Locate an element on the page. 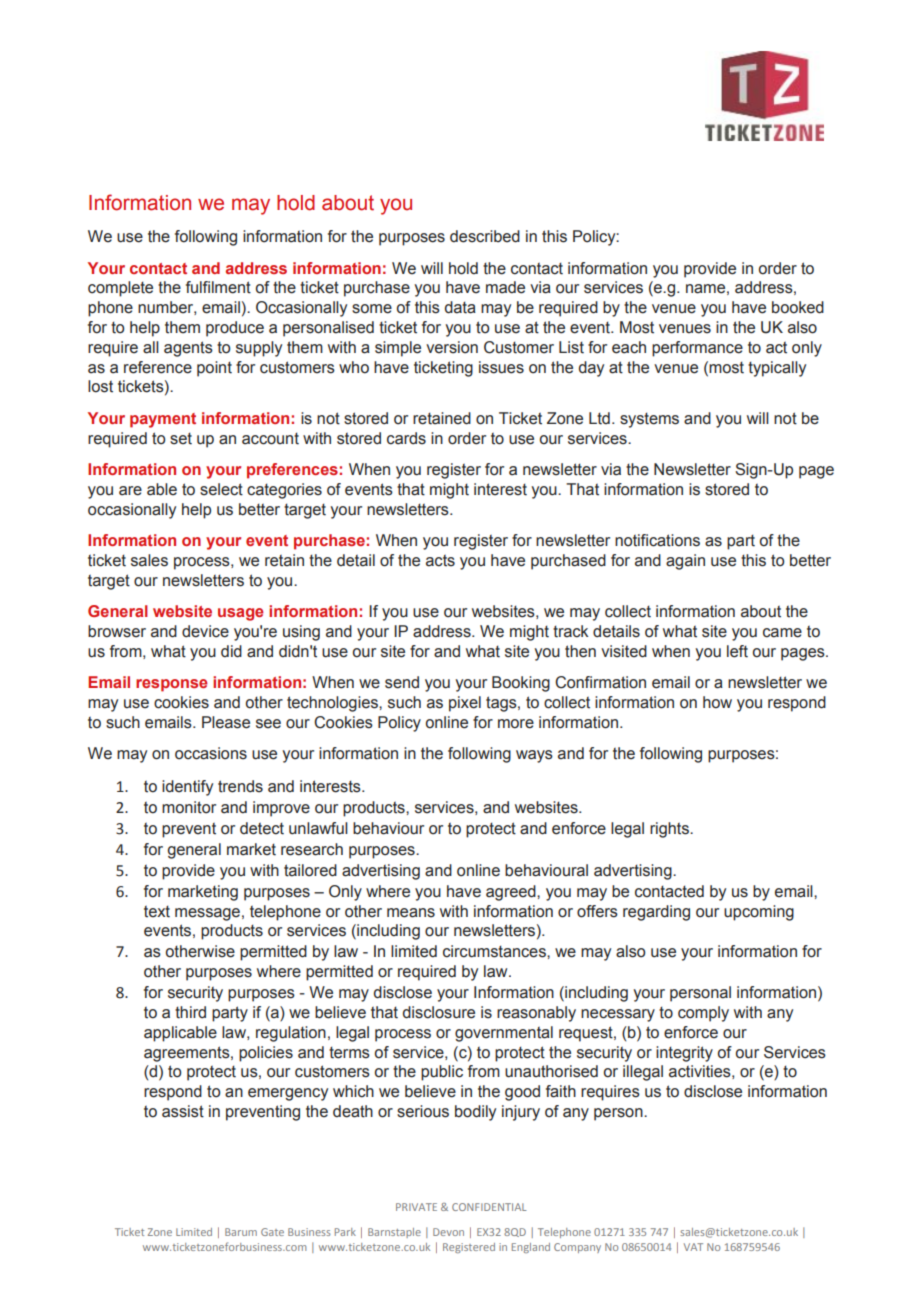 This document has width=924, height=1308. described is located at coordinates (485, 236).
